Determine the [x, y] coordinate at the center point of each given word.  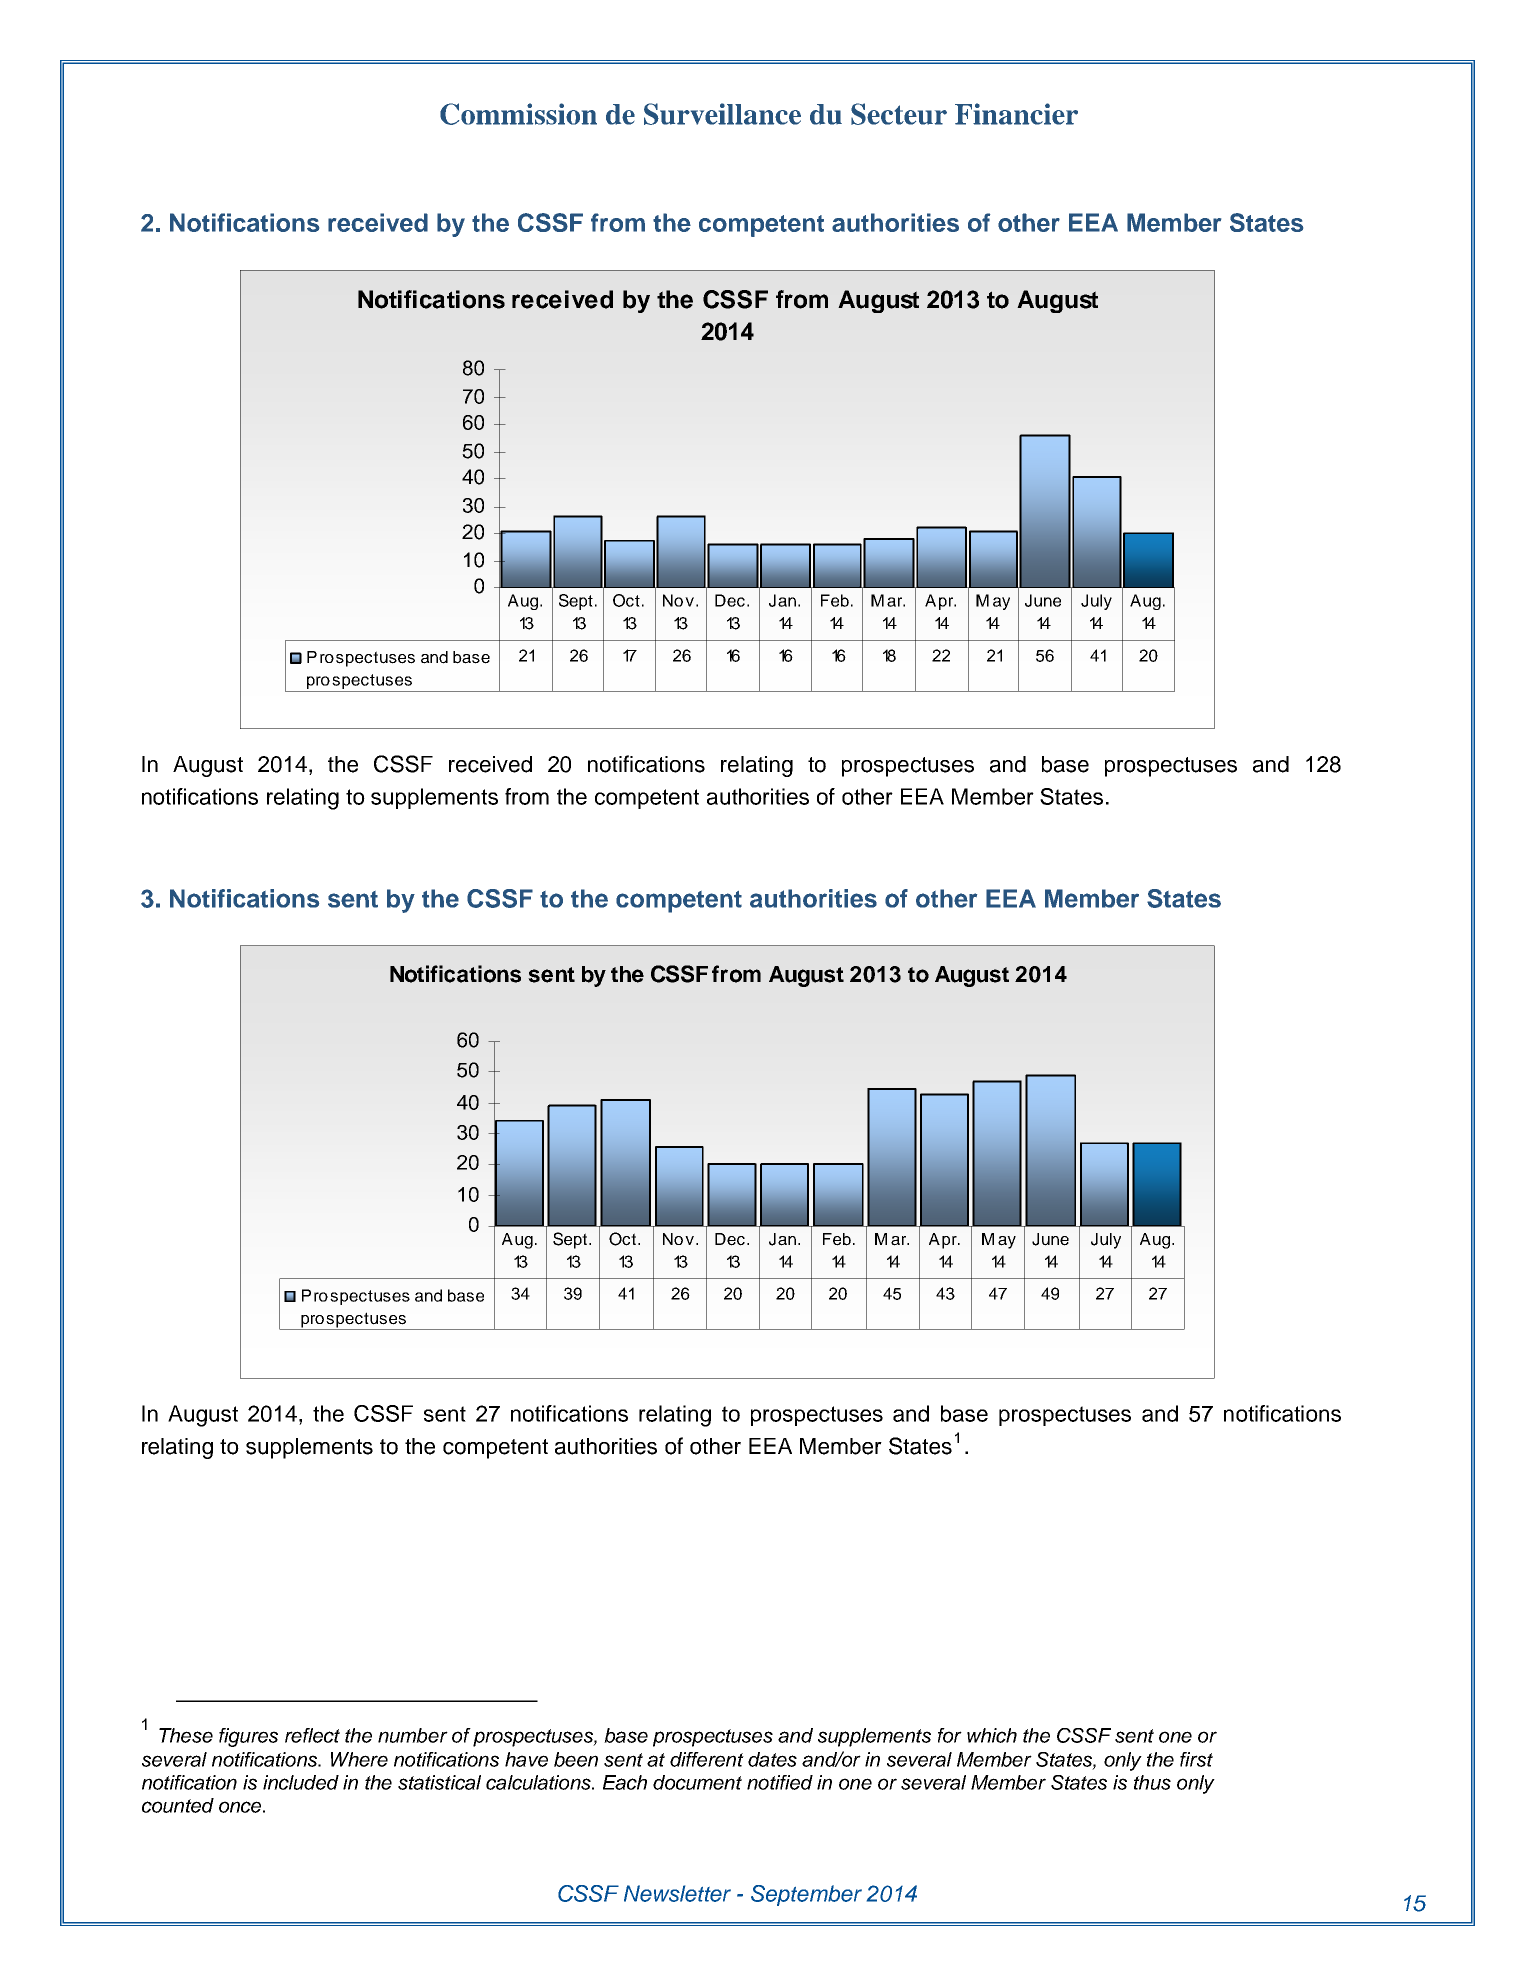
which [992, 1735]
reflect [312, 1735]
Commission [518, 114]
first [1196, 1759]
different [707, 1759]
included [301, 1782]
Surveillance [722, 114]
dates [772, 1759]
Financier [1016, 114]
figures [248, 1737]
